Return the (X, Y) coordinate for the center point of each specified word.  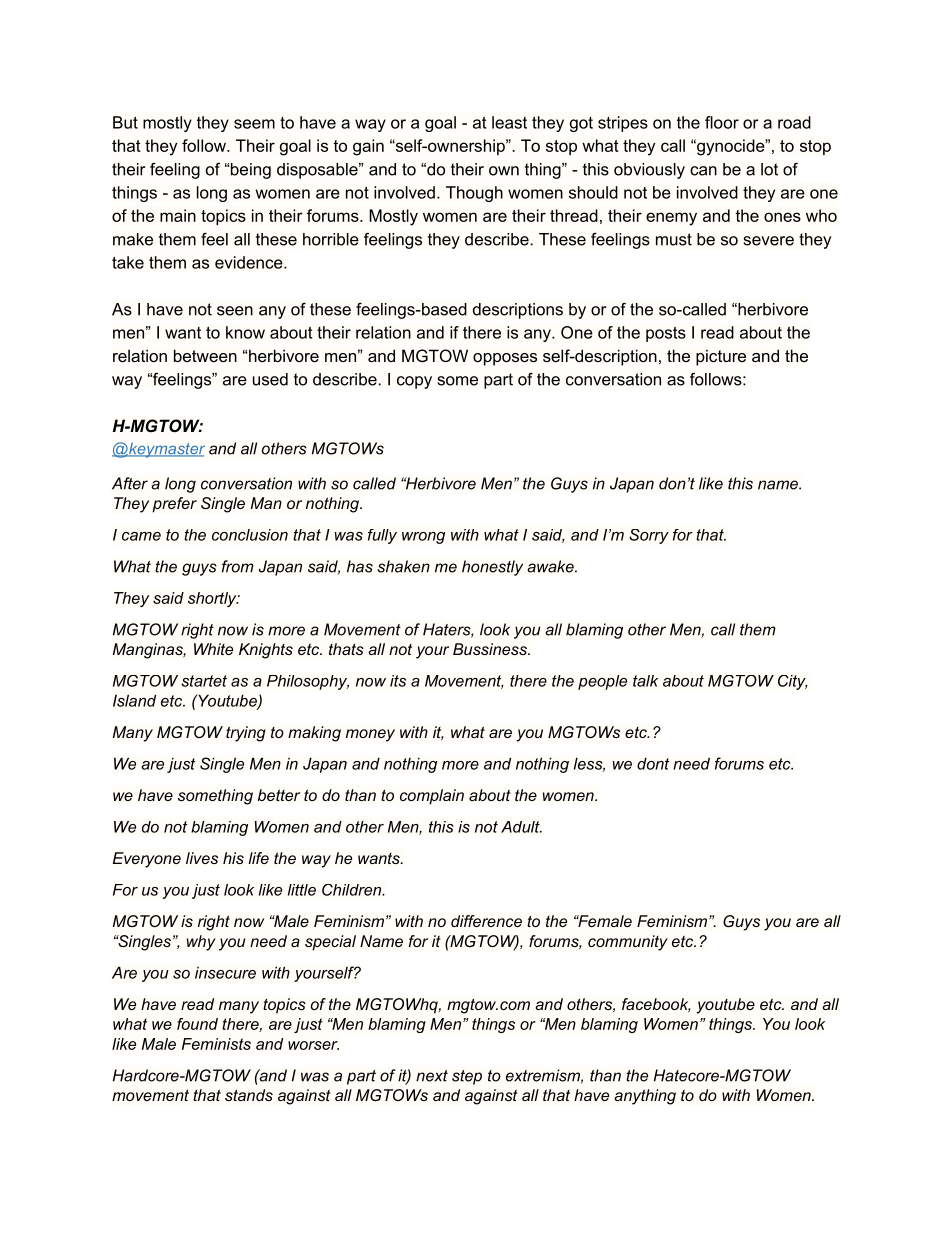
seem (254, 124)
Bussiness (491, 649)
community (628, 943)
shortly (213, 599)
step (467, 1077)
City (792, 682)
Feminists (216, 1044)
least (509, 122)
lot (769, 169)
